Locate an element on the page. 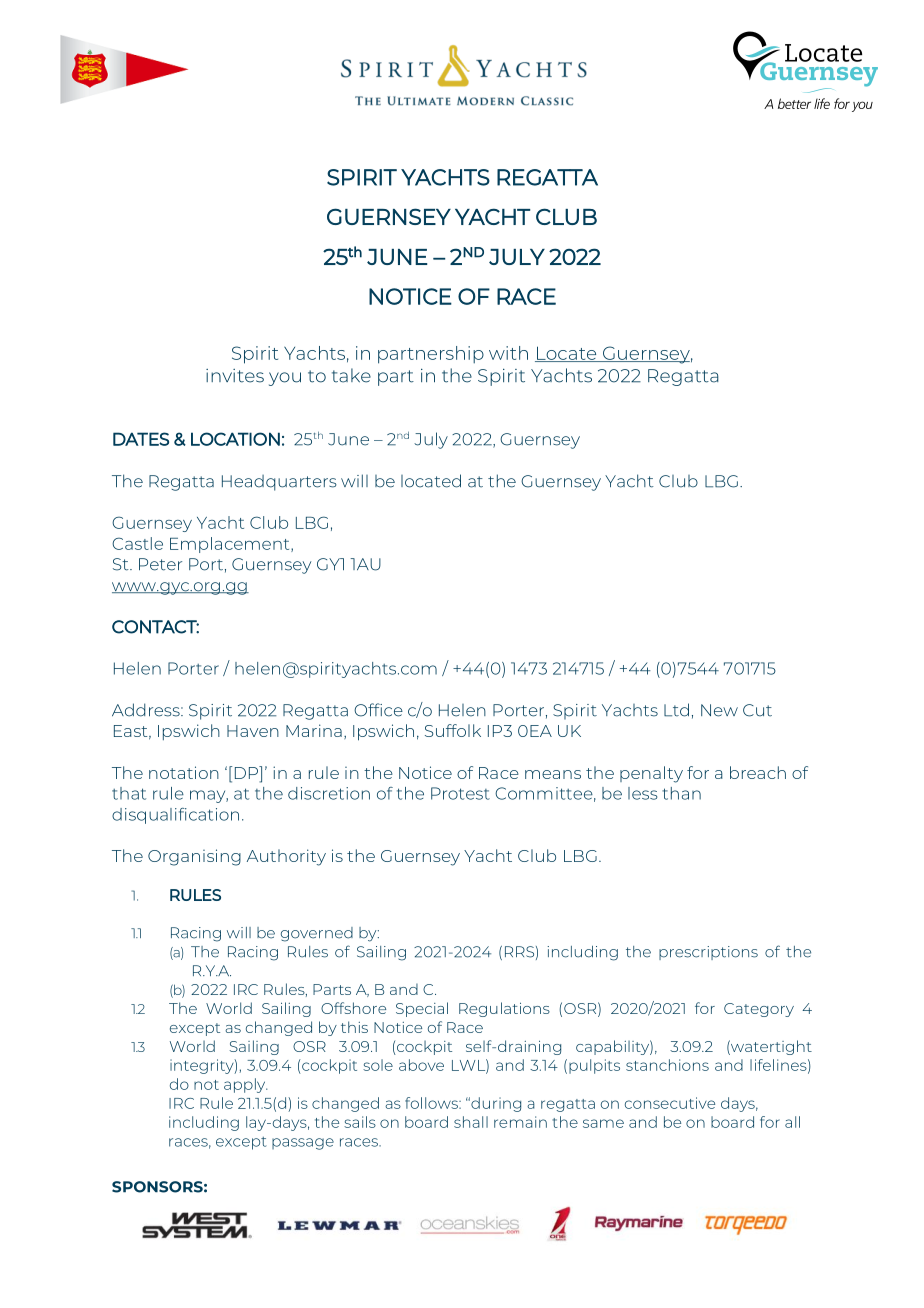  with is located at coordinates (508, 353).
